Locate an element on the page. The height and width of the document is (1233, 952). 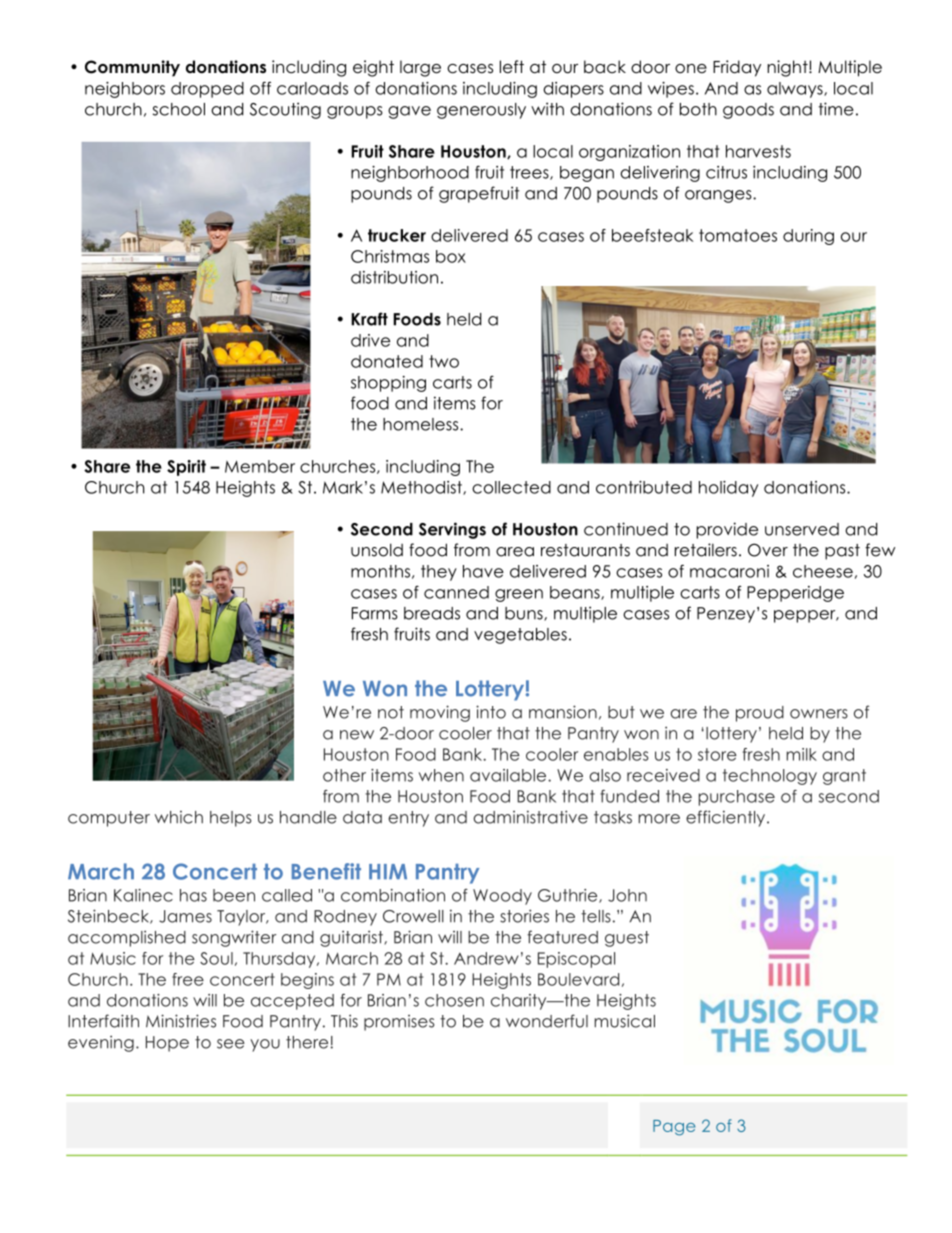
dropped is located at coordinates (207, 90).
